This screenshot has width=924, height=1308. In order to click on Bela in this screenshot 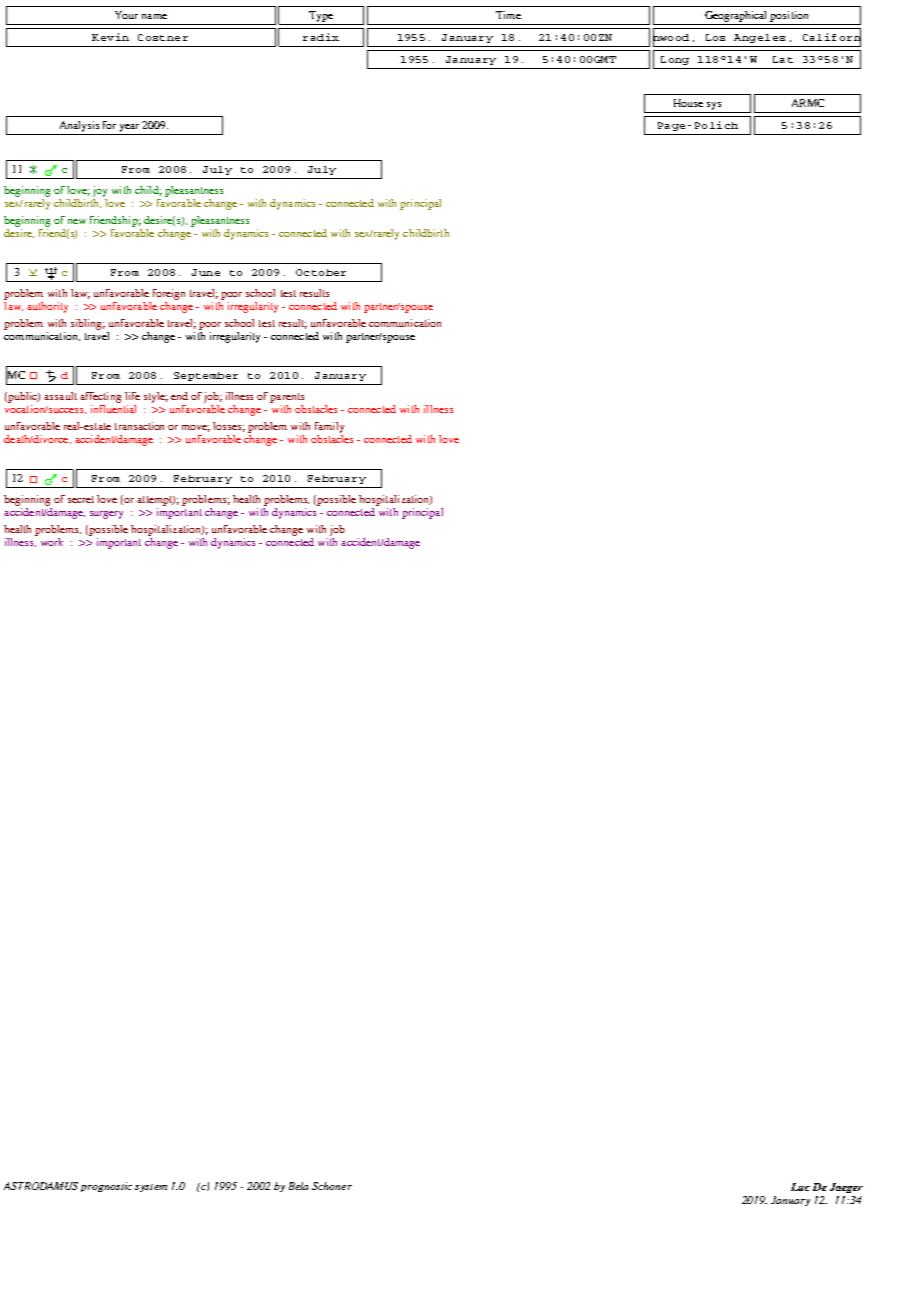, I will do `click(298, 1186)`.
